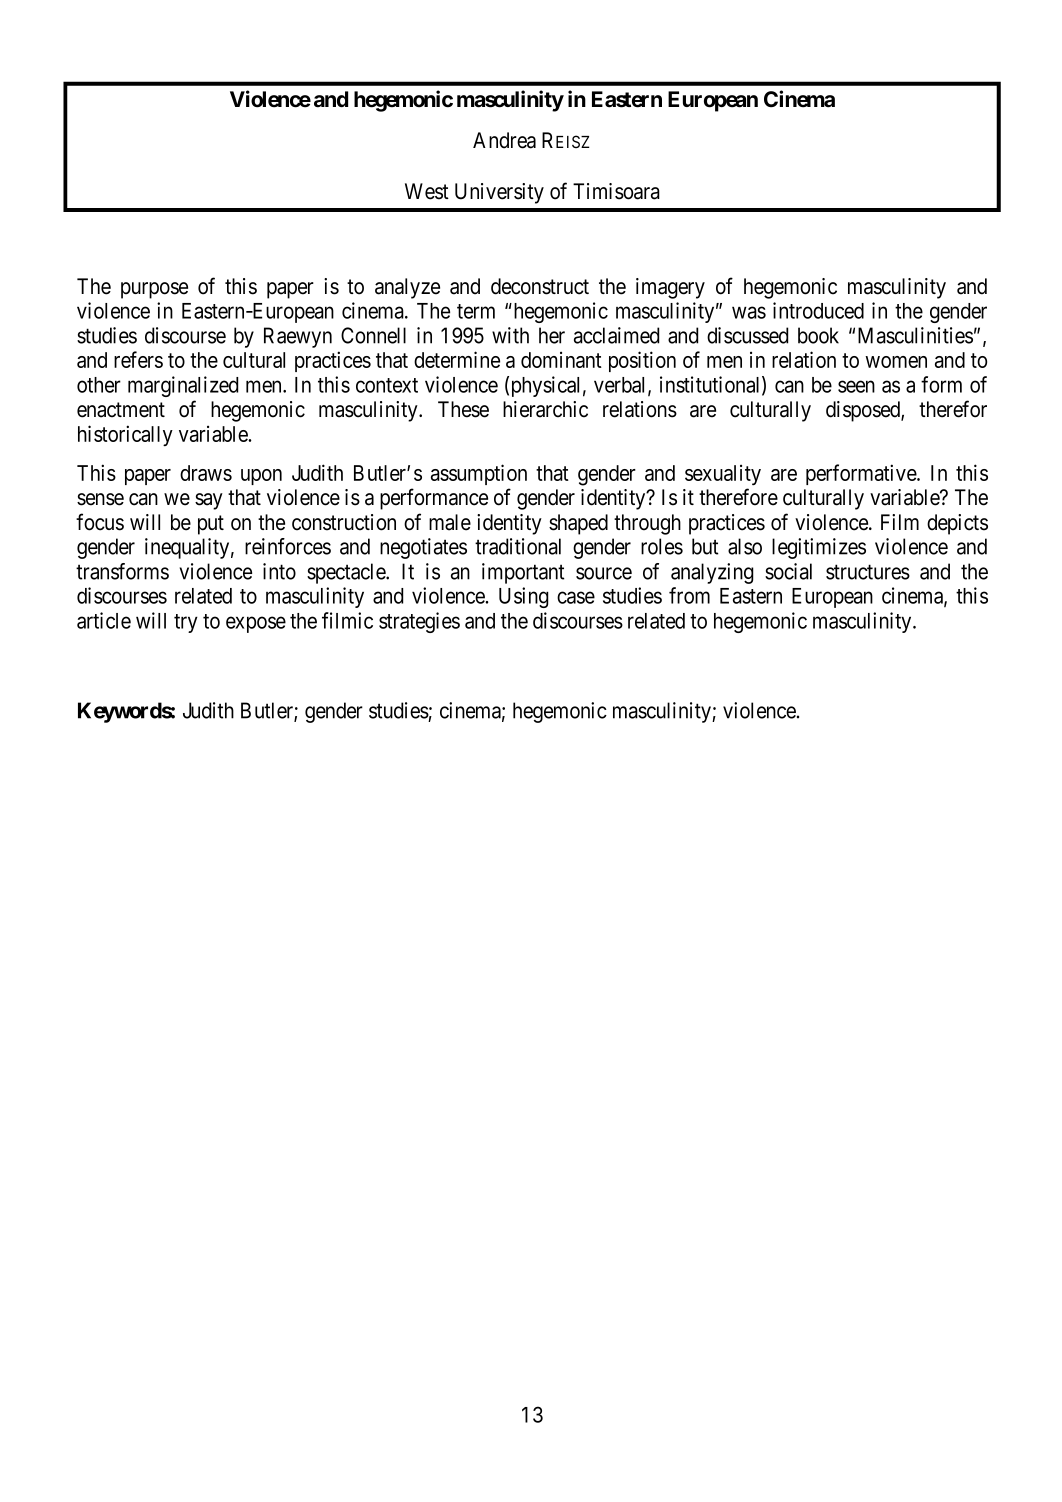 The image size is (1062, 1502). I want to click on say, so click(209, 501).
